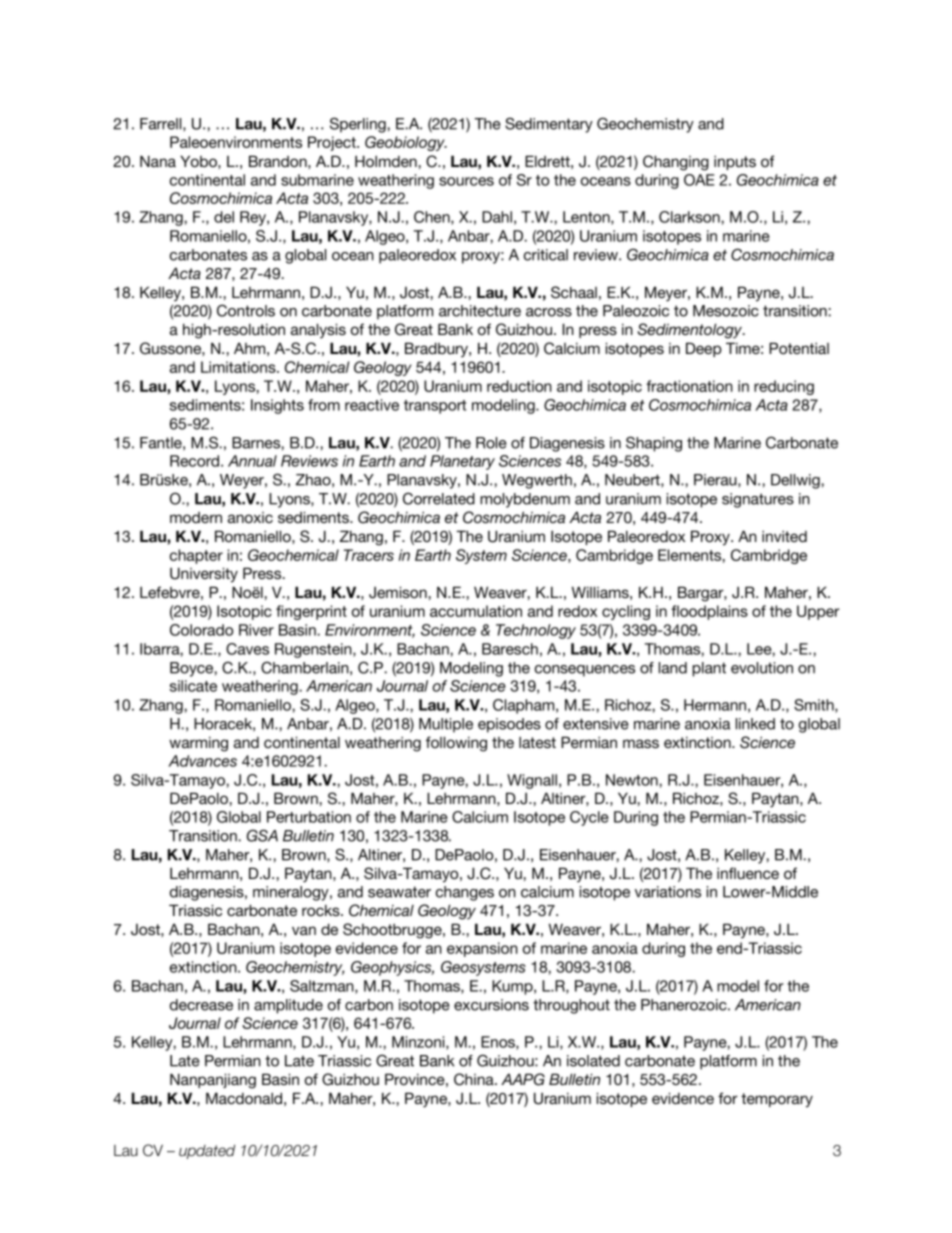  I want to click on temporary, so click(777, 1100).
